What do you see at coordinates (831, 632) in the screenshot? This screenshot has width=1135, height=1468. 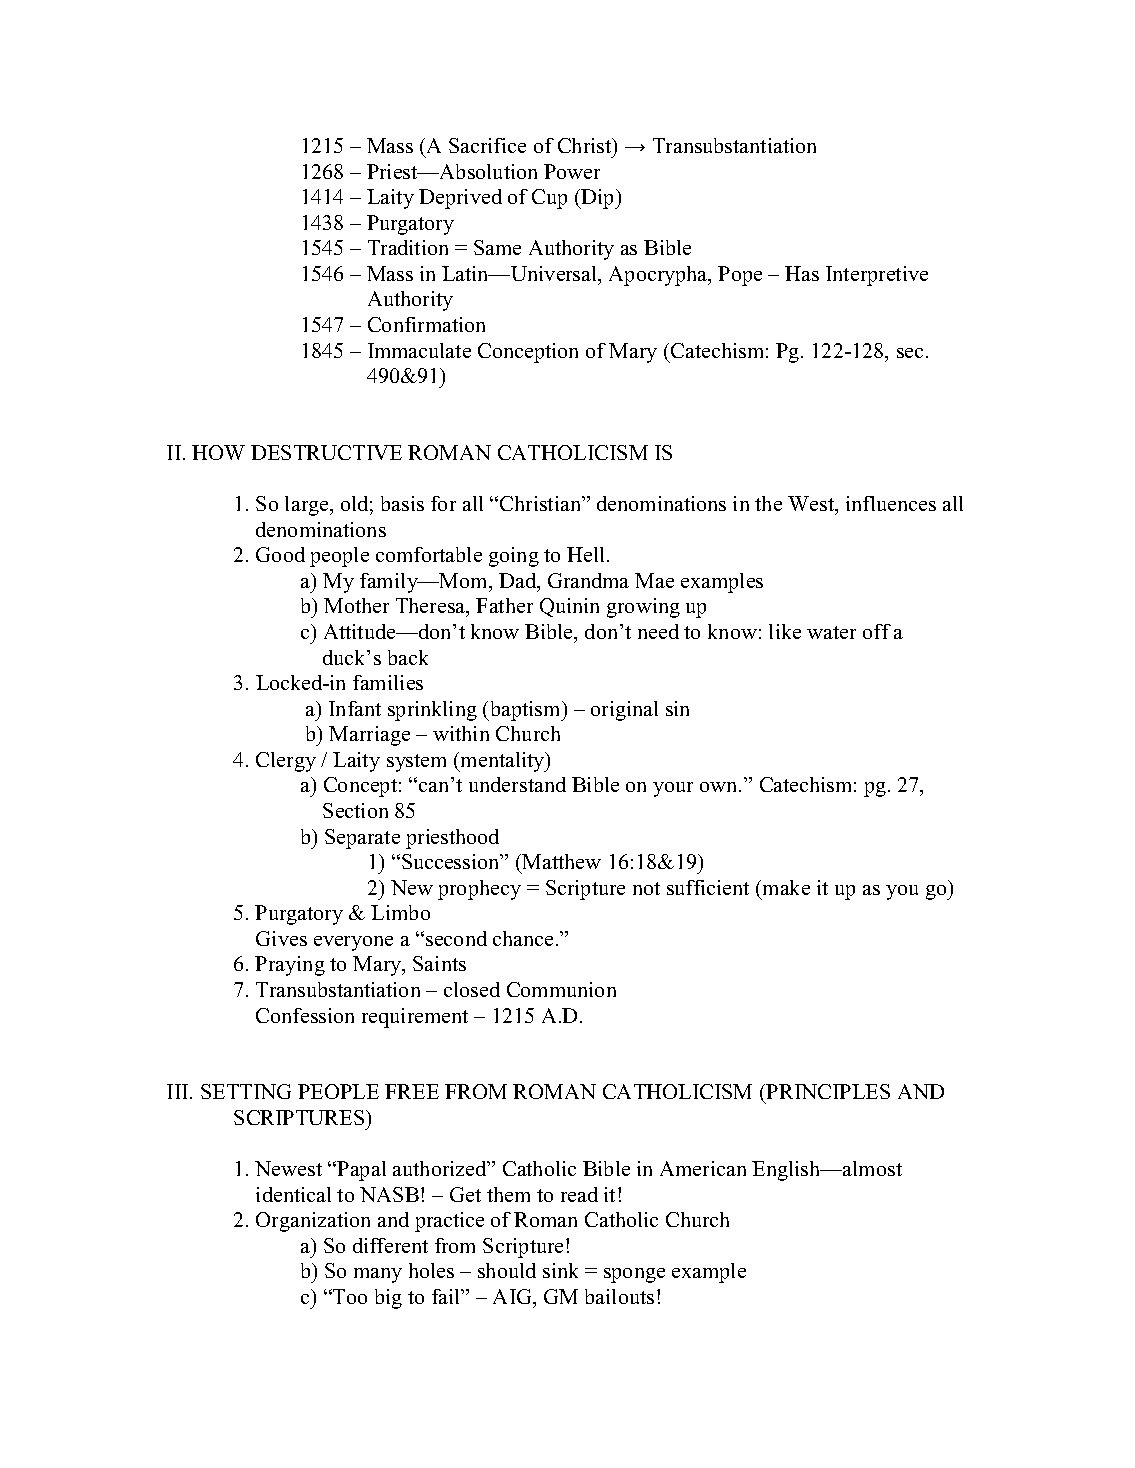 I see `water` at bounding box center [831, 632].
